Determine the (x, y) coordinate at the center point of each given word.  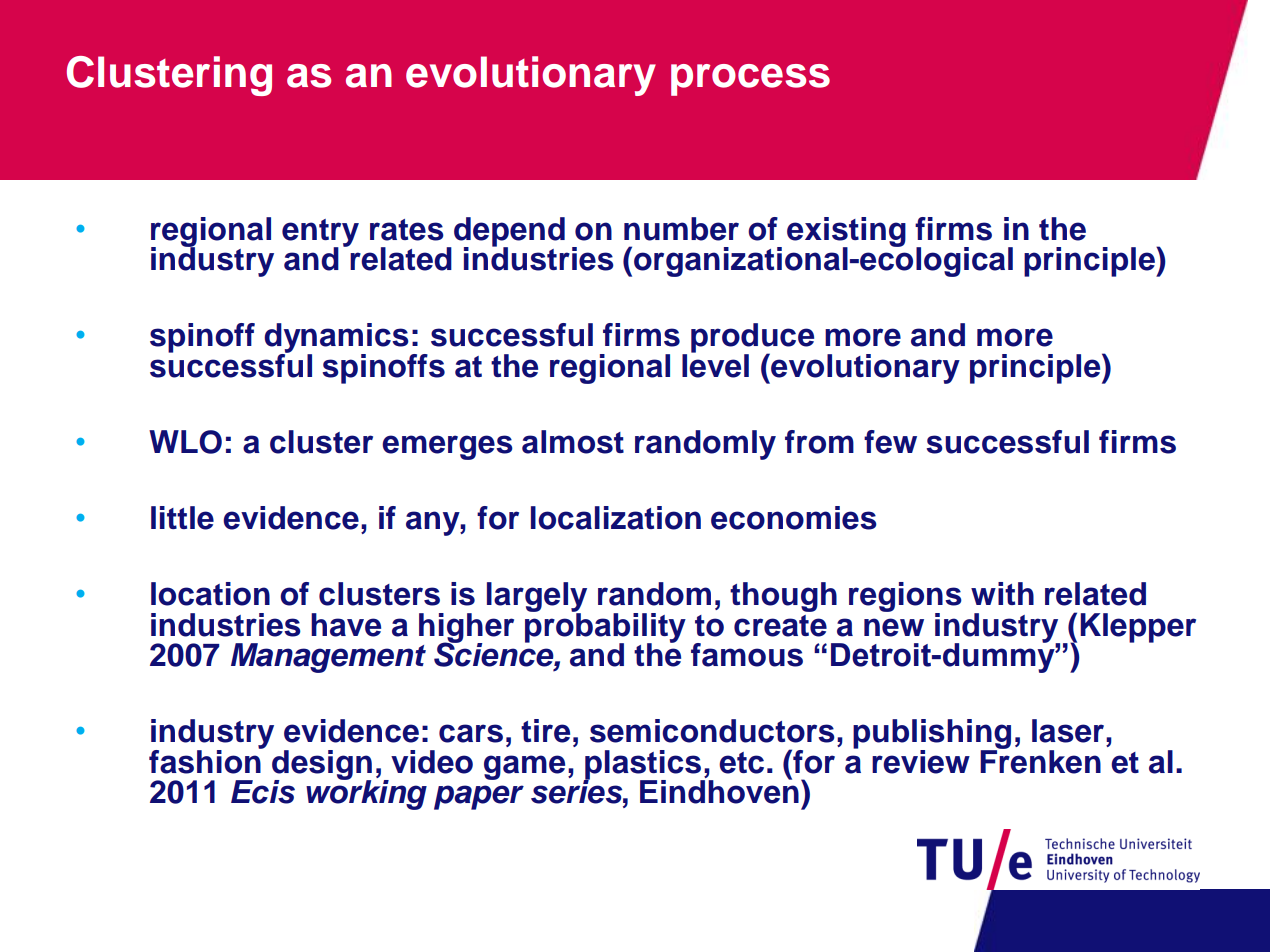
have (346, 625)
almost (573, 442)
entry (320, 234)
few (890, 442)
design (322, 766)
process (750, 80)
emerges (447, 447)
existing (846, 233)
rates (407, 230)
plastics (643, 766)
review (921, 762)
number (681, 229)
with (1002, 593)
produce (752, 339)
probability (605, 627)
